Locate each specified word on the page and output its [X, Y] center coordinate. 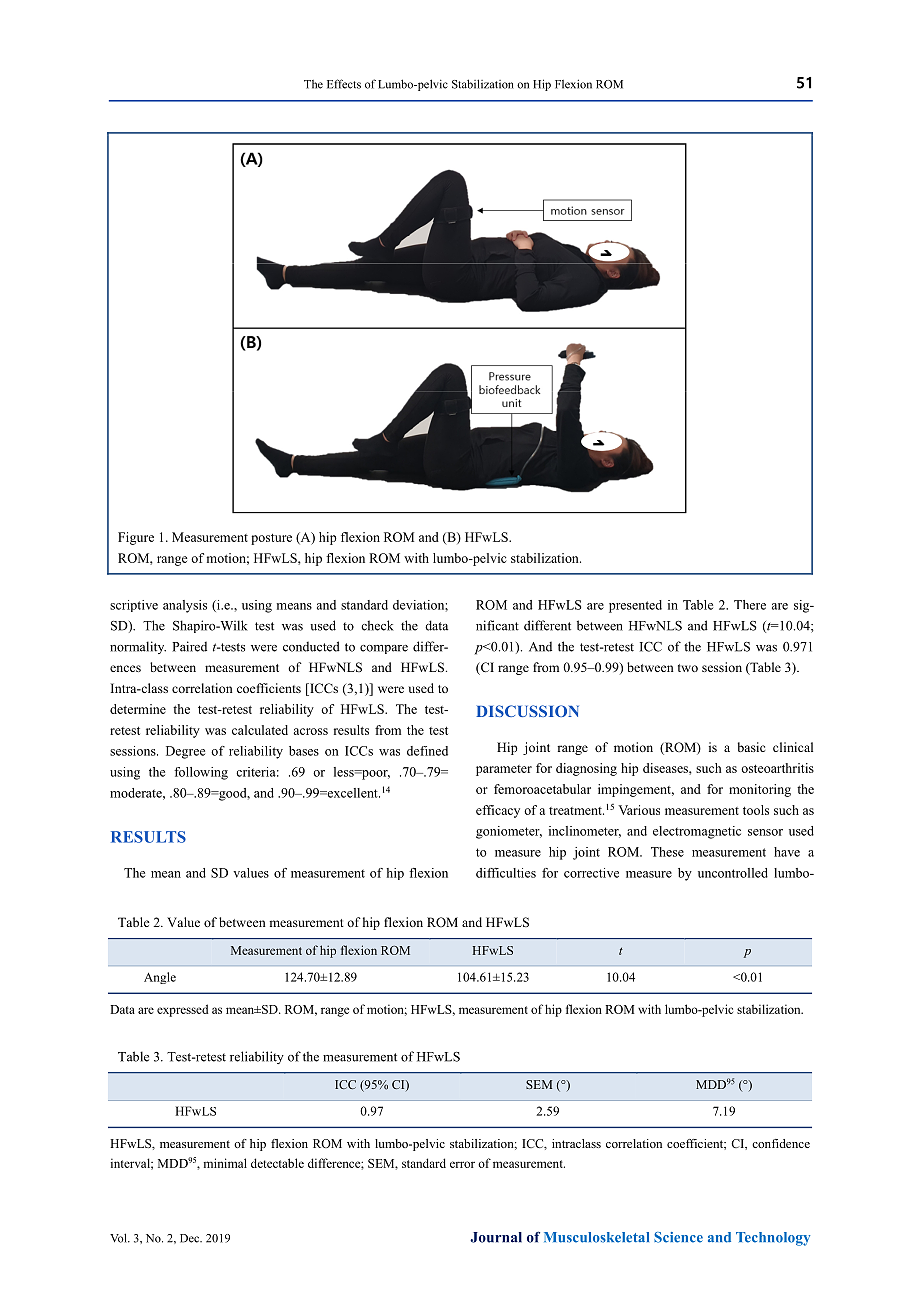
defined [427, 751]
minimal [225, 1163]
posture [271, 539]
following [201, 773]
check [377, 625]
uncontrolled [733, 873]
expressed [182, 1010]
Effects [344, 84]
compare [384, 649]
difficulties [506, 873]
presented [635, 606]
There [750, 605]
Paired [189, 646]
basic [751, 747]
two [688, 668]
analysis [185, 606]
